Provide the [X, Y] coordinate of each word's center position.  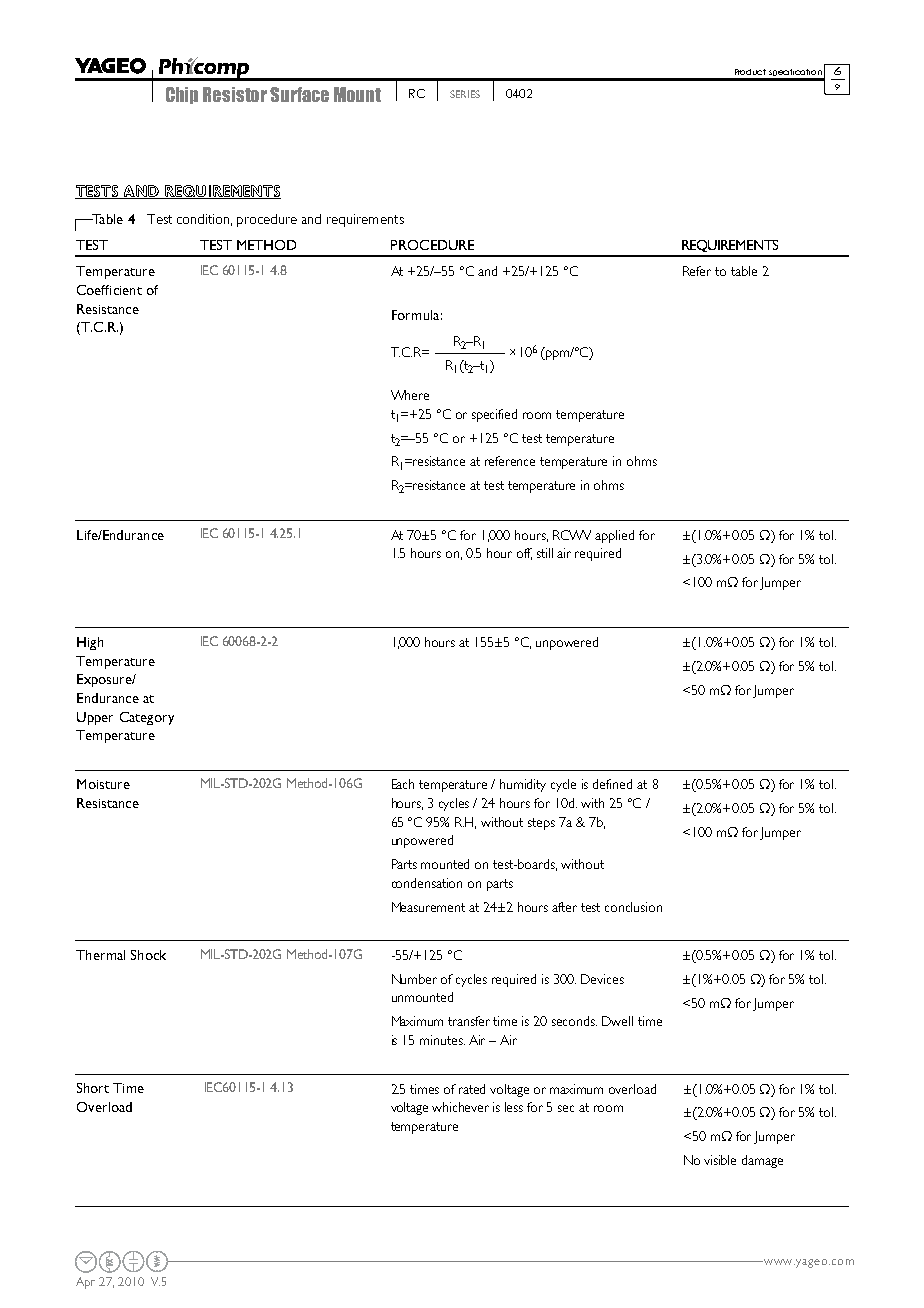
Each [403, 784]
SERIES [465, 94]
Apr [85, 1283]
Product [750, 72]
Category [147, 718]
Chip [182, 95]
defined [612, 784]
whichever [460, 1107]
